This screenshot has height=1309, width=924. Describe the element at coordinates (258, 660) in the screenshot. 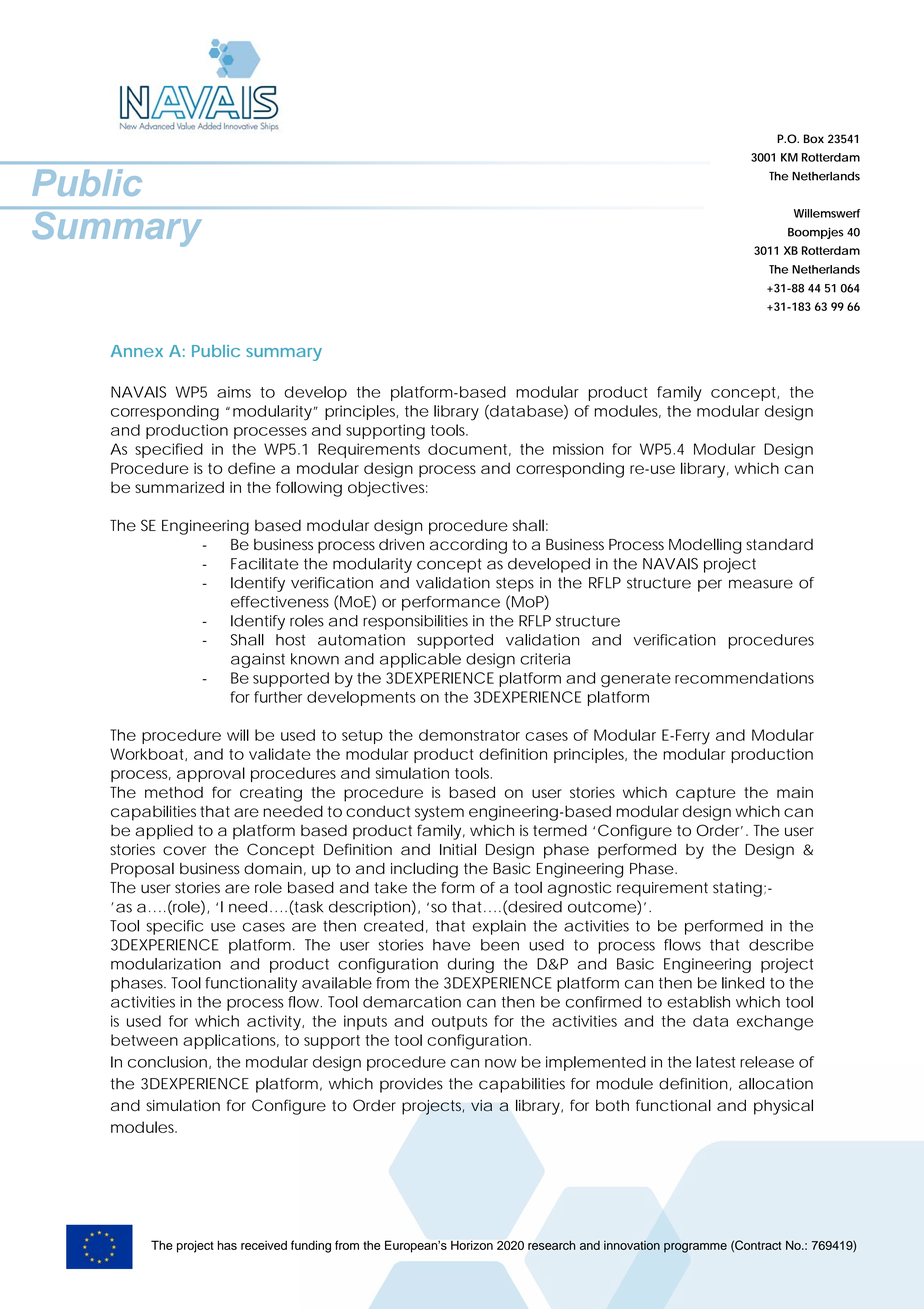

I see `against` at that location.
